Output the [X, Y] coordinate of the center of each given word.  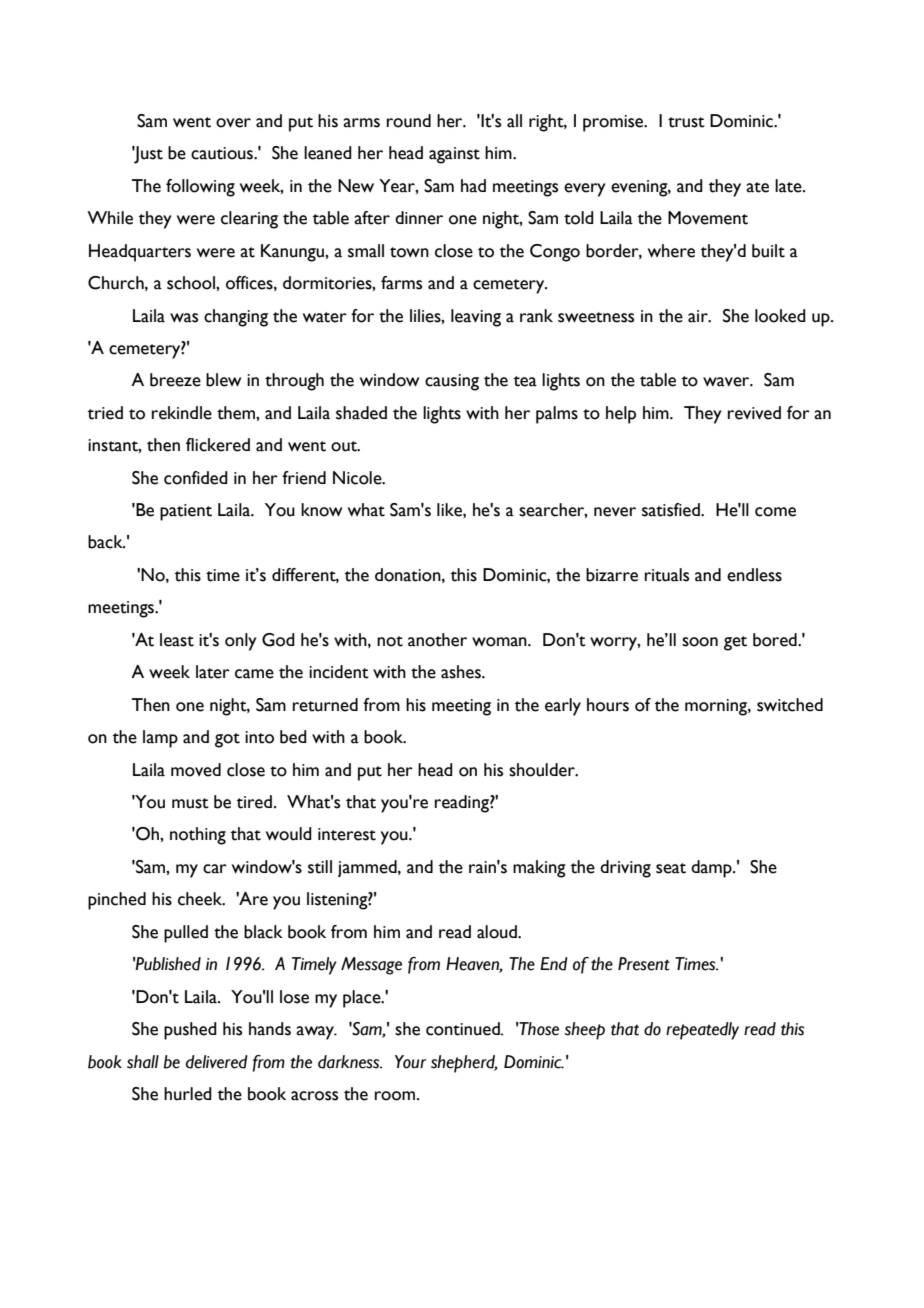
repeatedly [702, 1031]
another [437, 640]
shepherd [464, 1064]
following [200, 188]
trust [686, 122]
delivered [216, 1062]
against [454, 155]
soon [700, 642]
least [177, 640]
